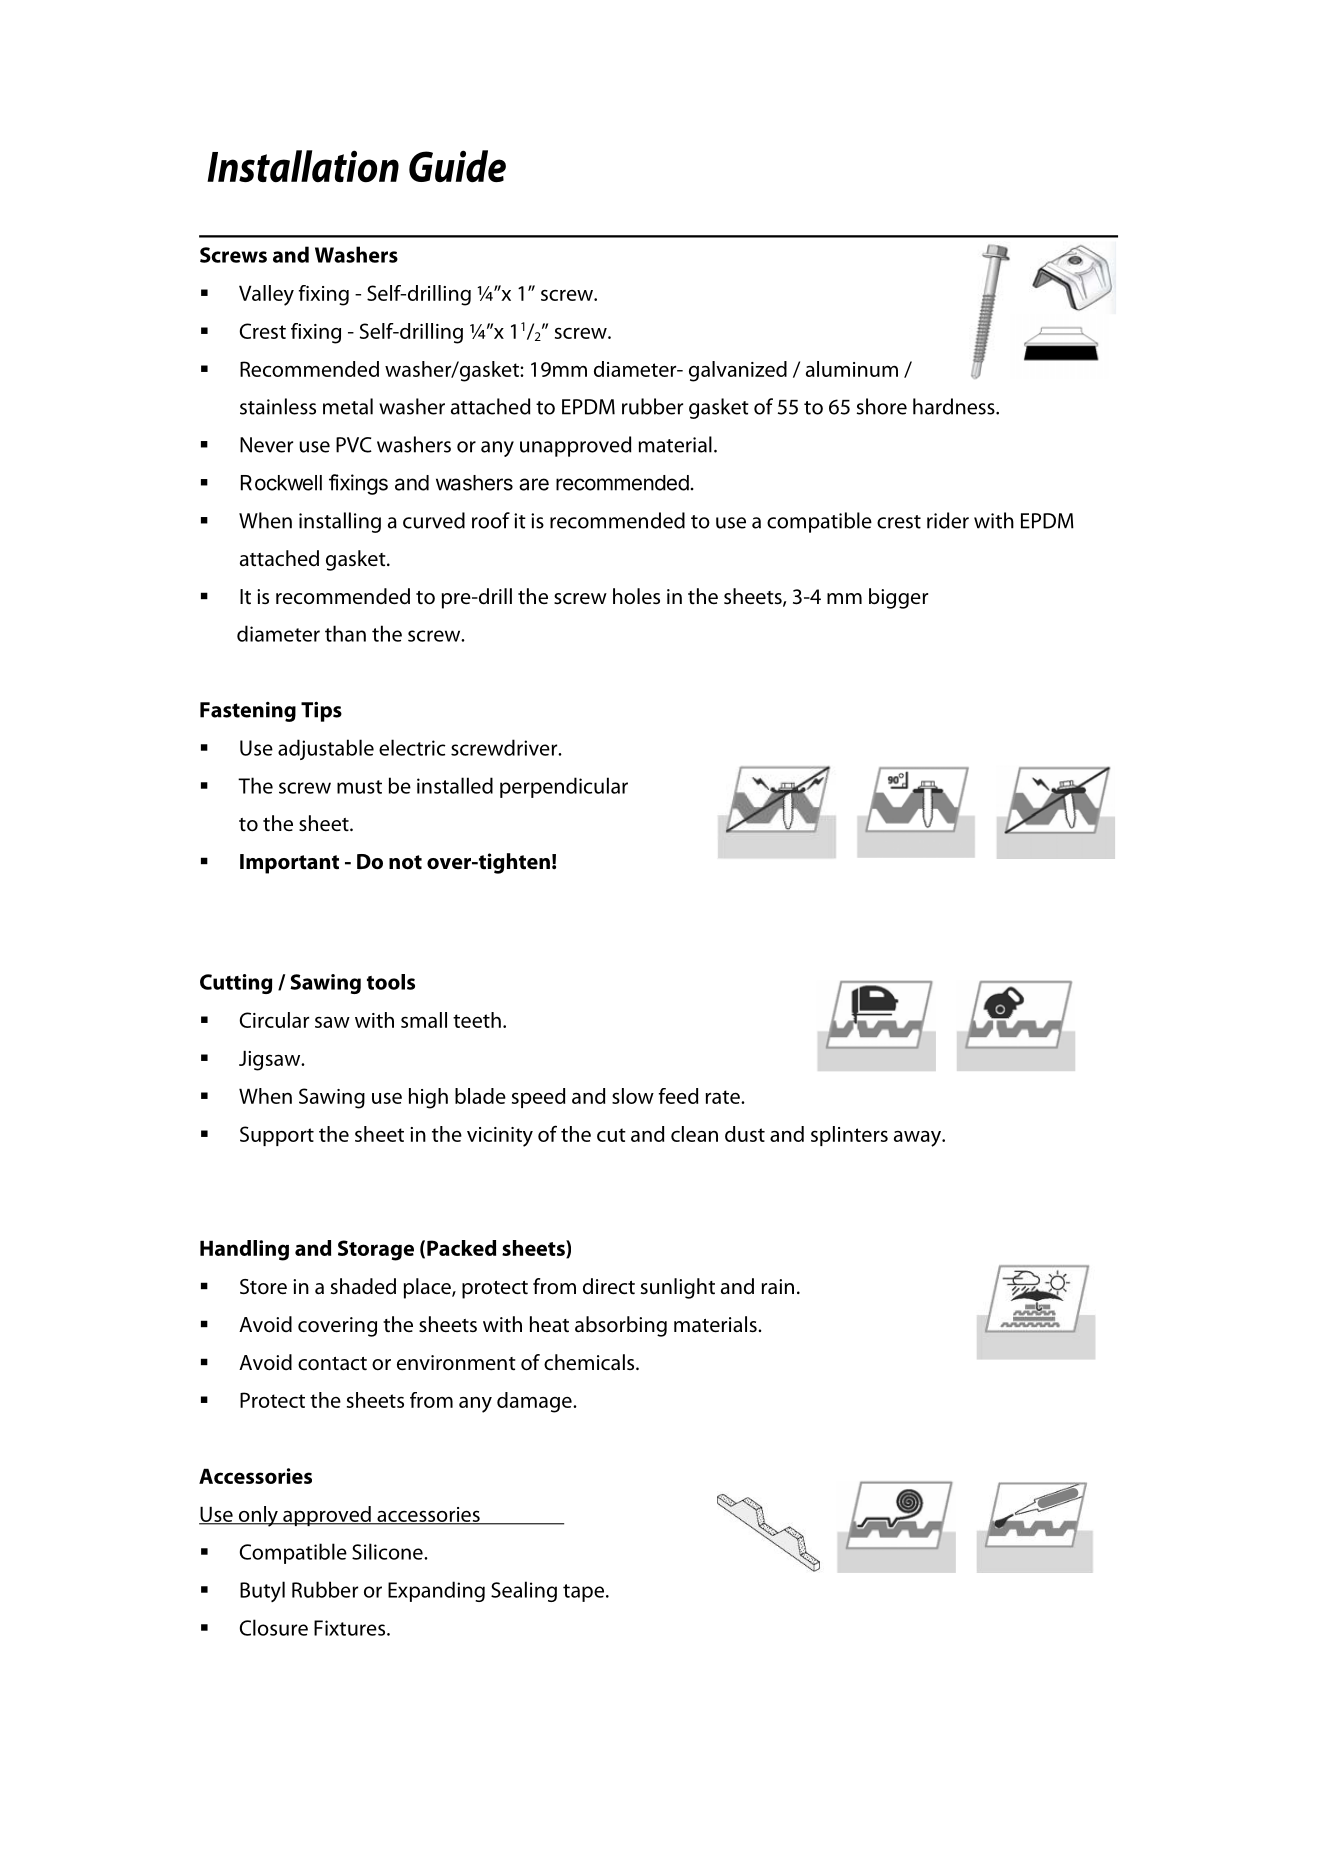 The height and width of the page is (1864, 1317). I want to click on are, so click(534, 484).
